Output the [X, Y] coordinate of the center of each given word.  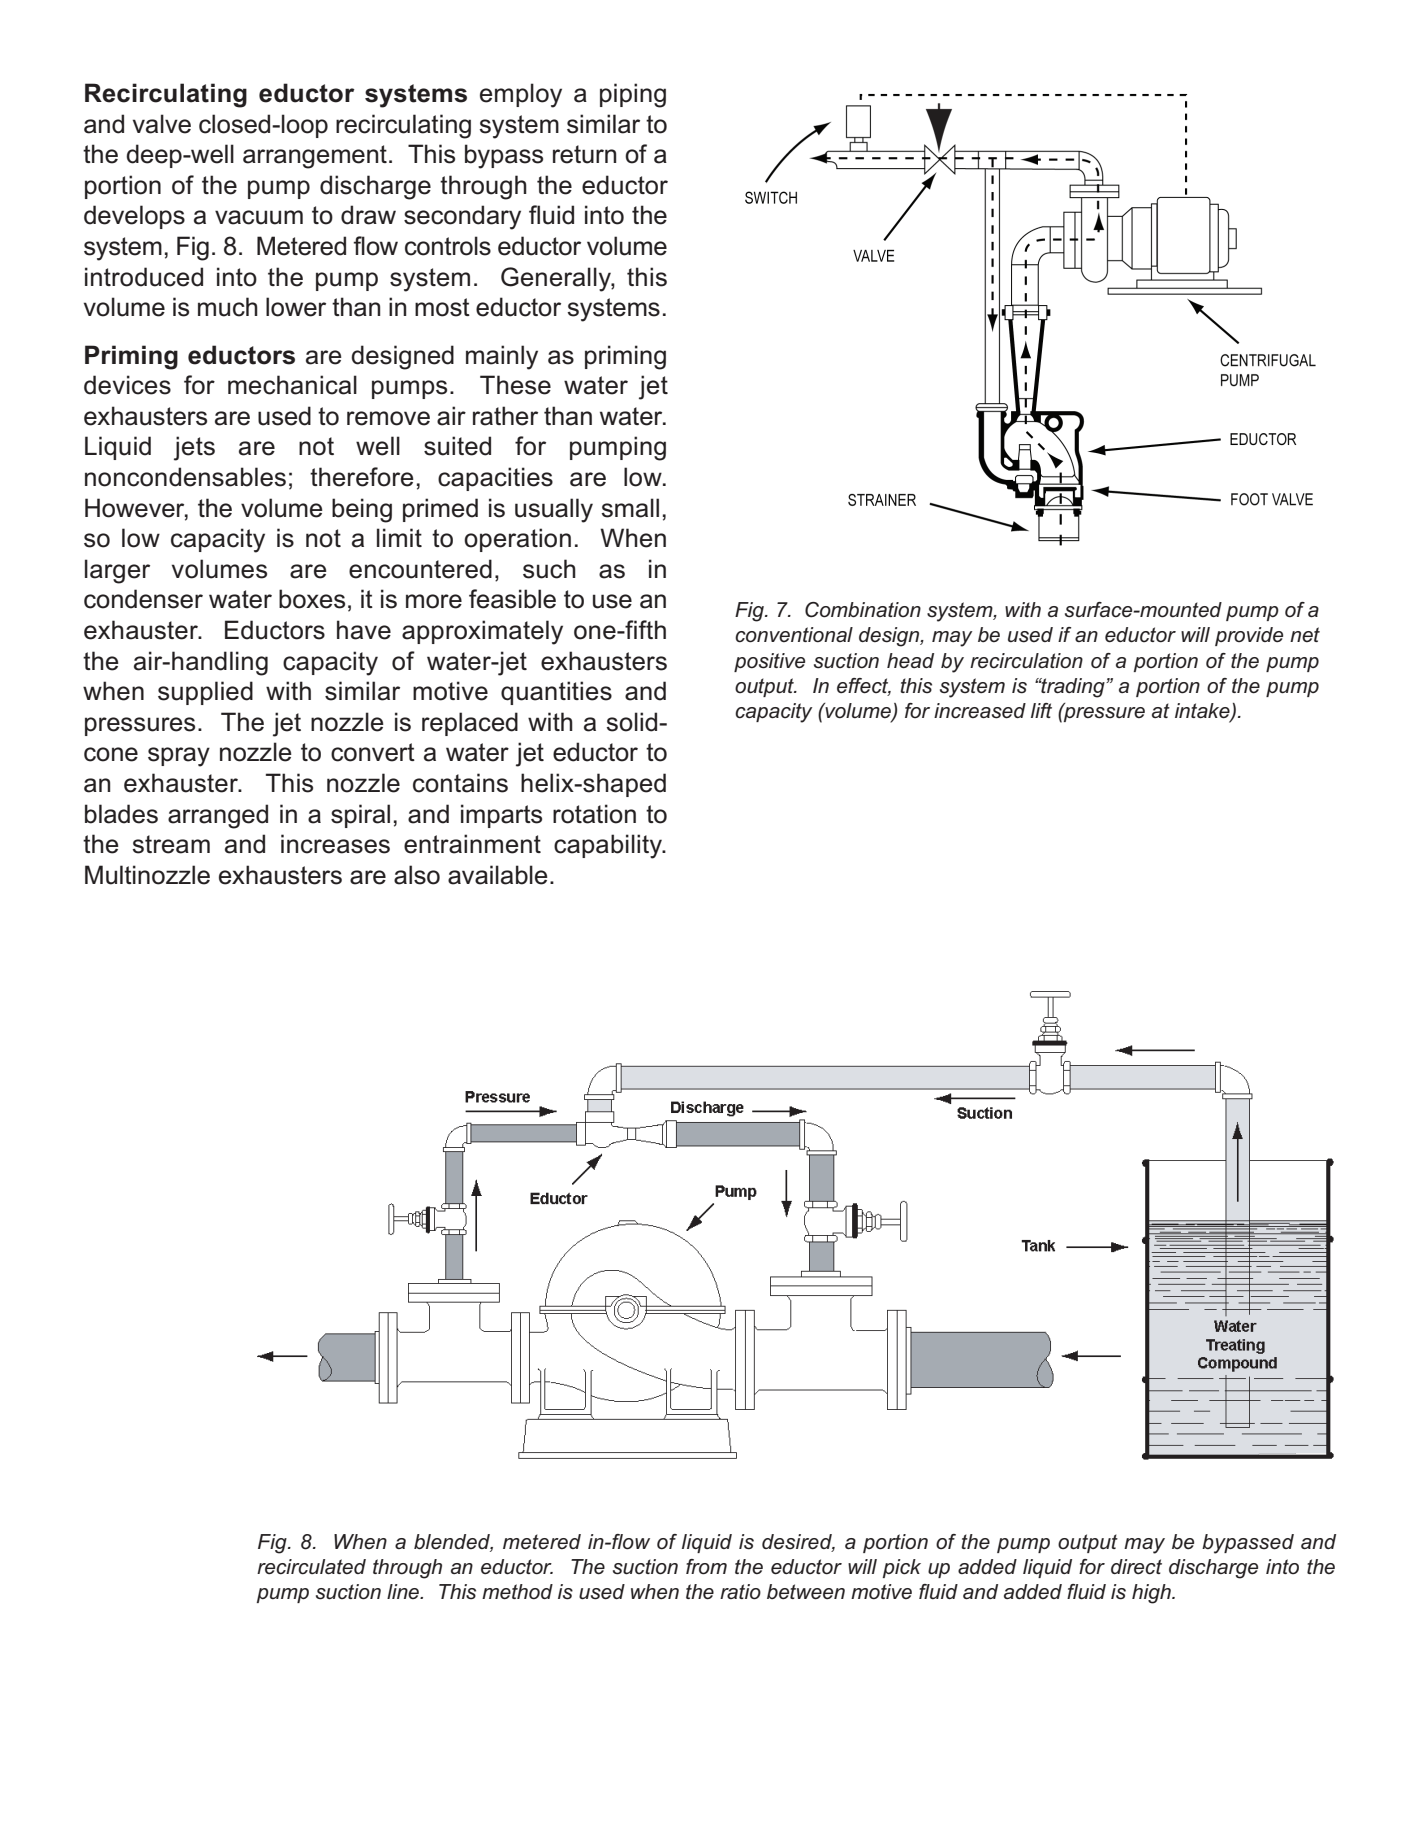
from [706, 1567]
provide [1249, 636]
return [584, 154]
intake [1203, 711]
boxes [312, 599]
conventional [794, 635]
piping [633, 95]
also [417, 875]
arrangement [315, 157]
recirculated [311, 1567]
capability [609, 846]
